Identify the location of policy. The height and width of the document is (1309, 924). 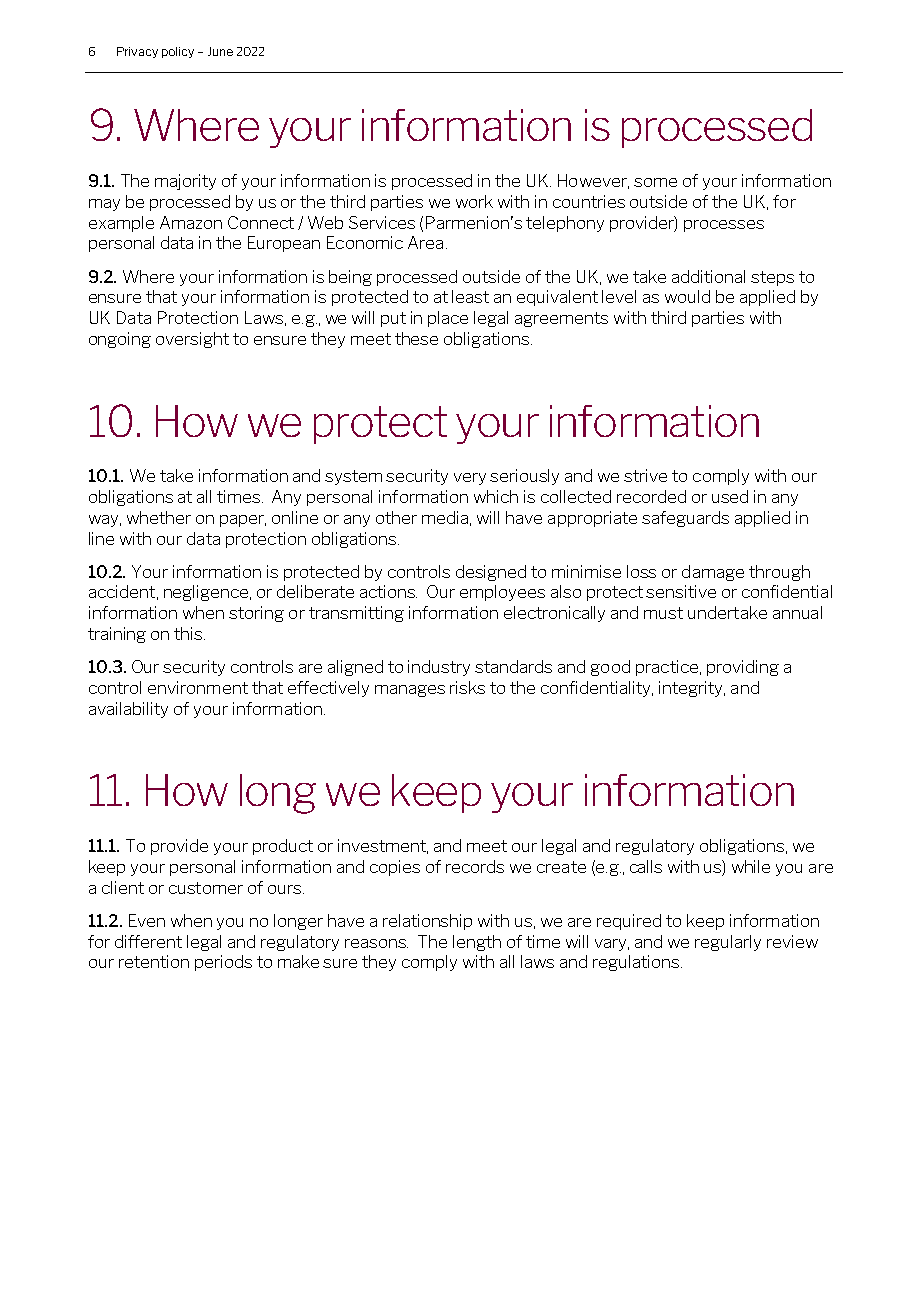
(178, 52).
